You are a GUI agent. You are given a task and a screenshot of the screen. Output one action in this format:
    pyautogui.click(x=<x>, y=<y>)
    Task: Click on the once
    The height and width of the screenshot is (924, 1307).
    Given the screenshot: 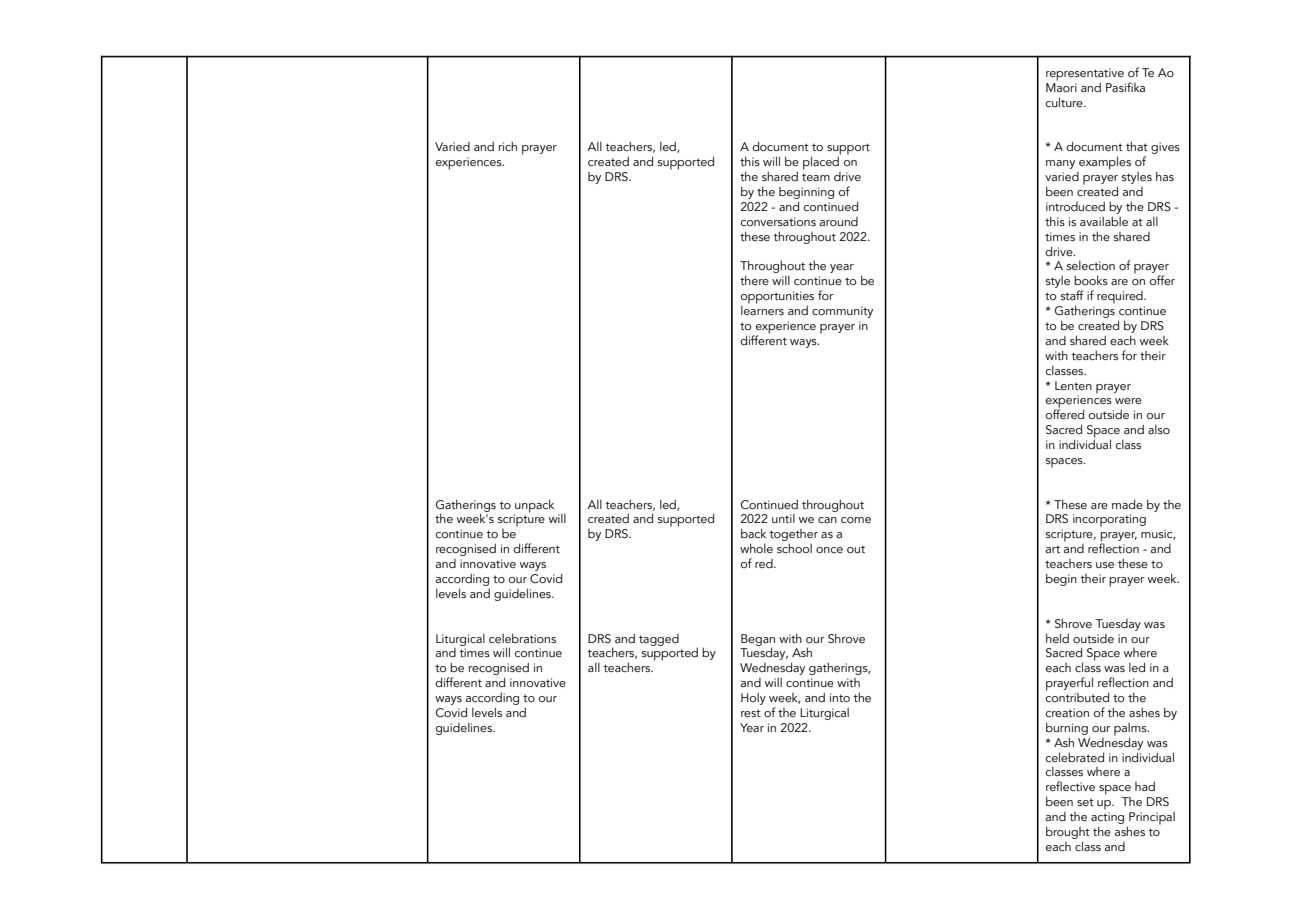 What is the action you would take?
    pyautogui.click(x=829, y=550)
